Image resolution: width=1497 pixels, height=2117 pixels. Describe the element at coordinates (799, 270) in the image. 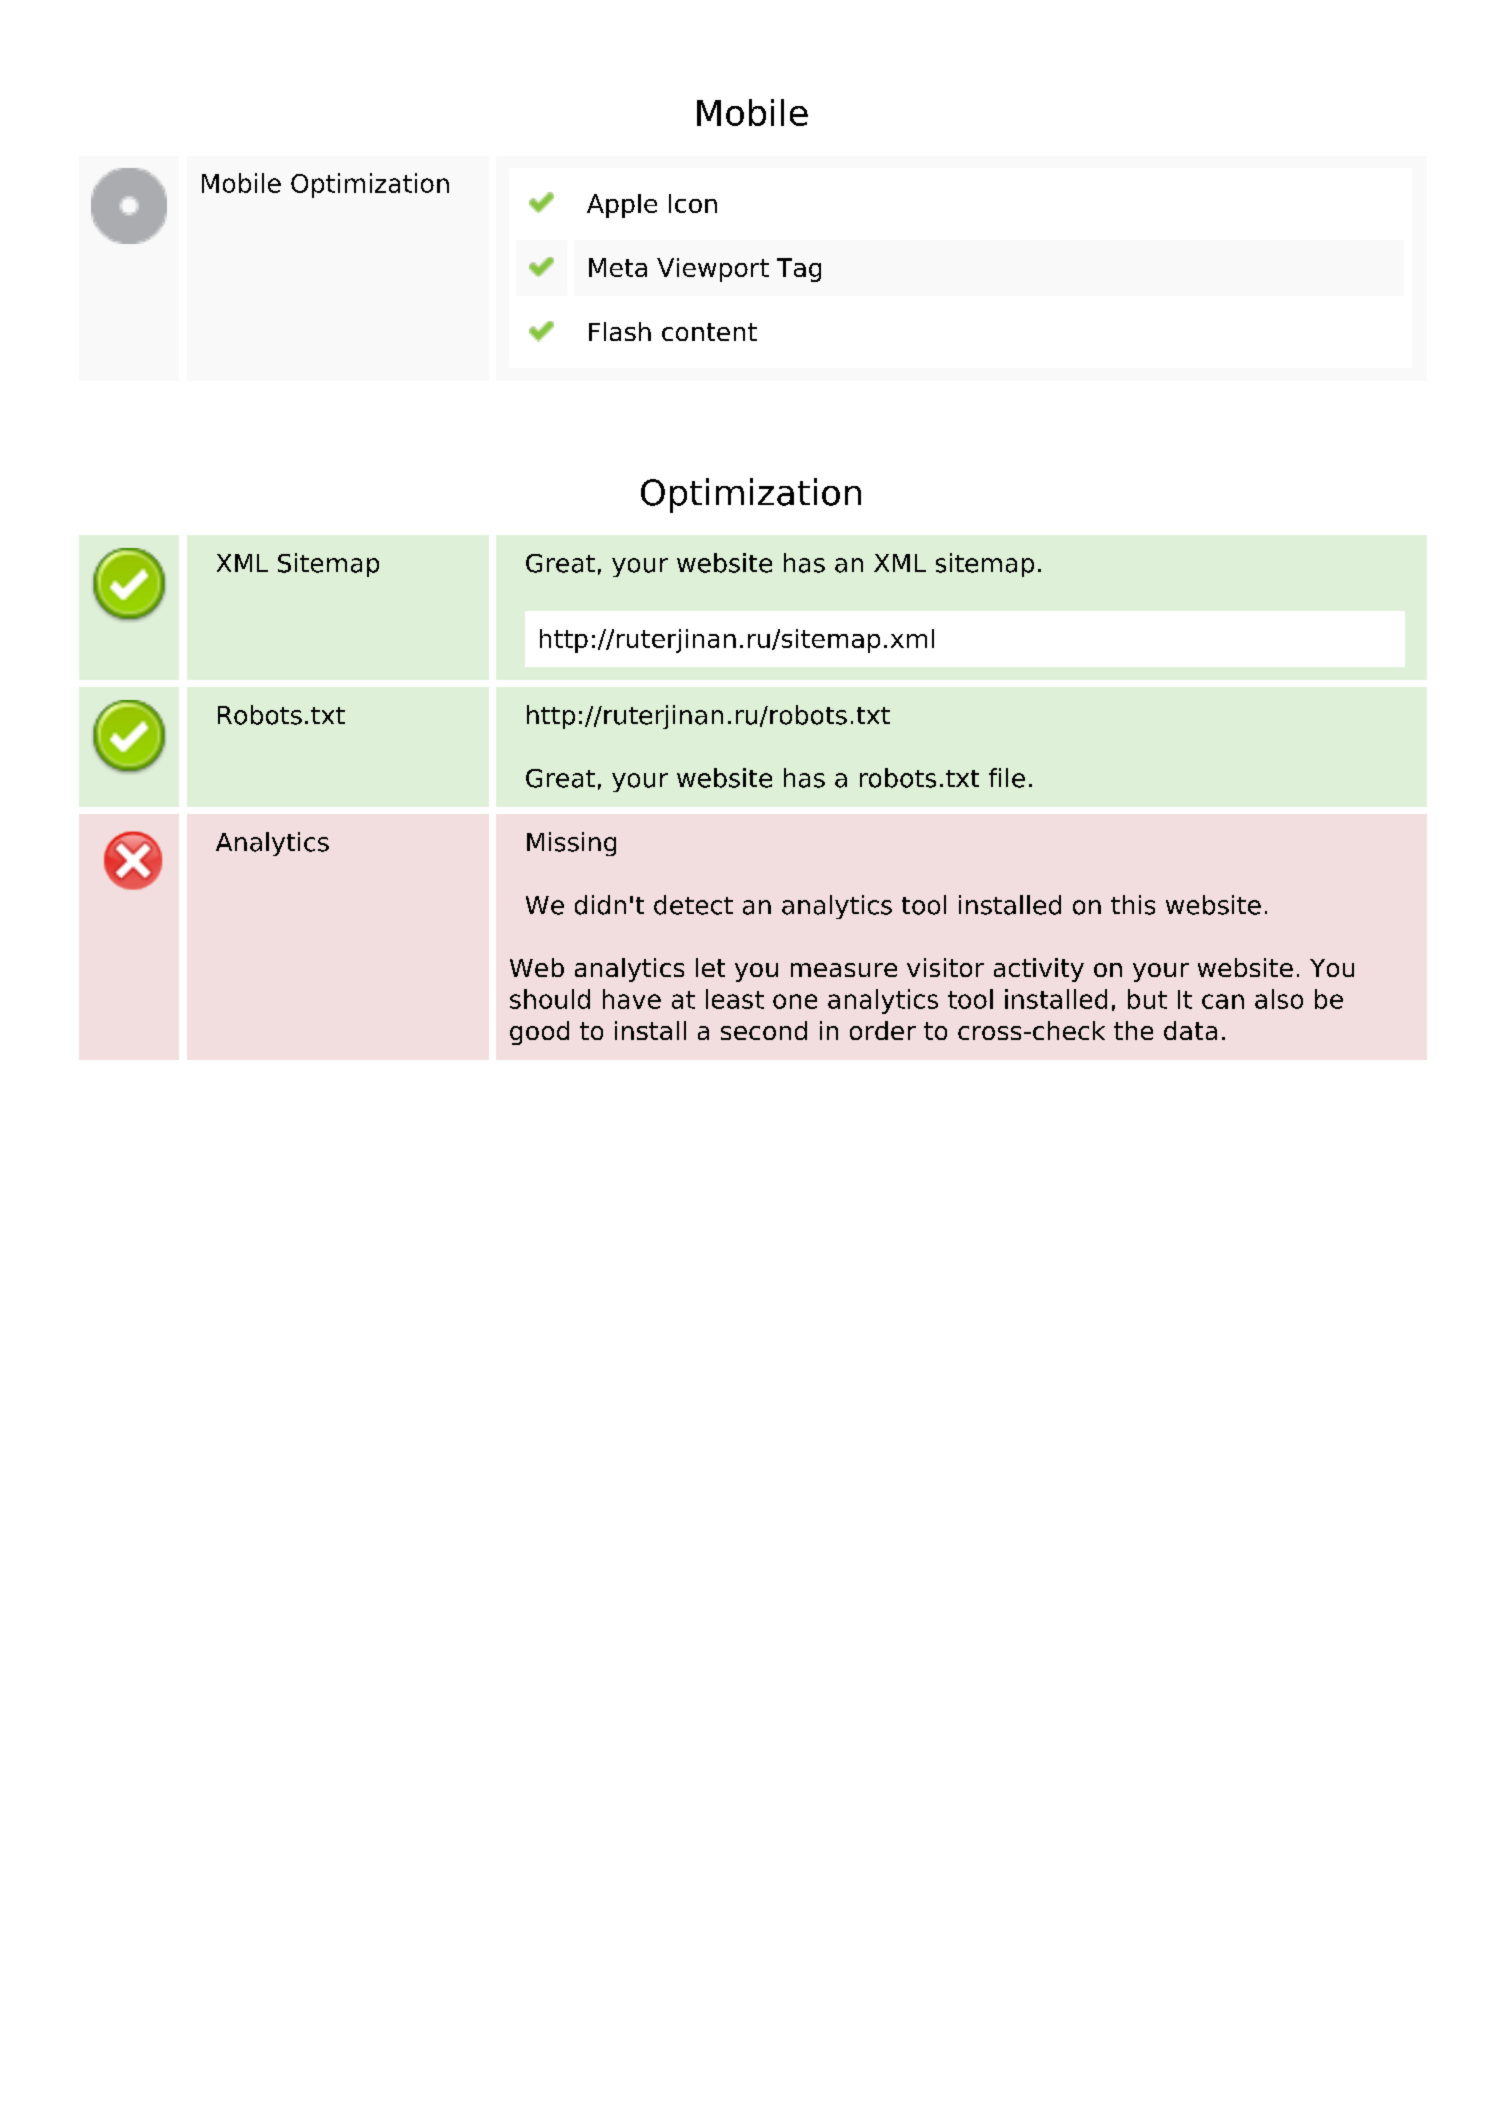

I see `Tag` at that location.
